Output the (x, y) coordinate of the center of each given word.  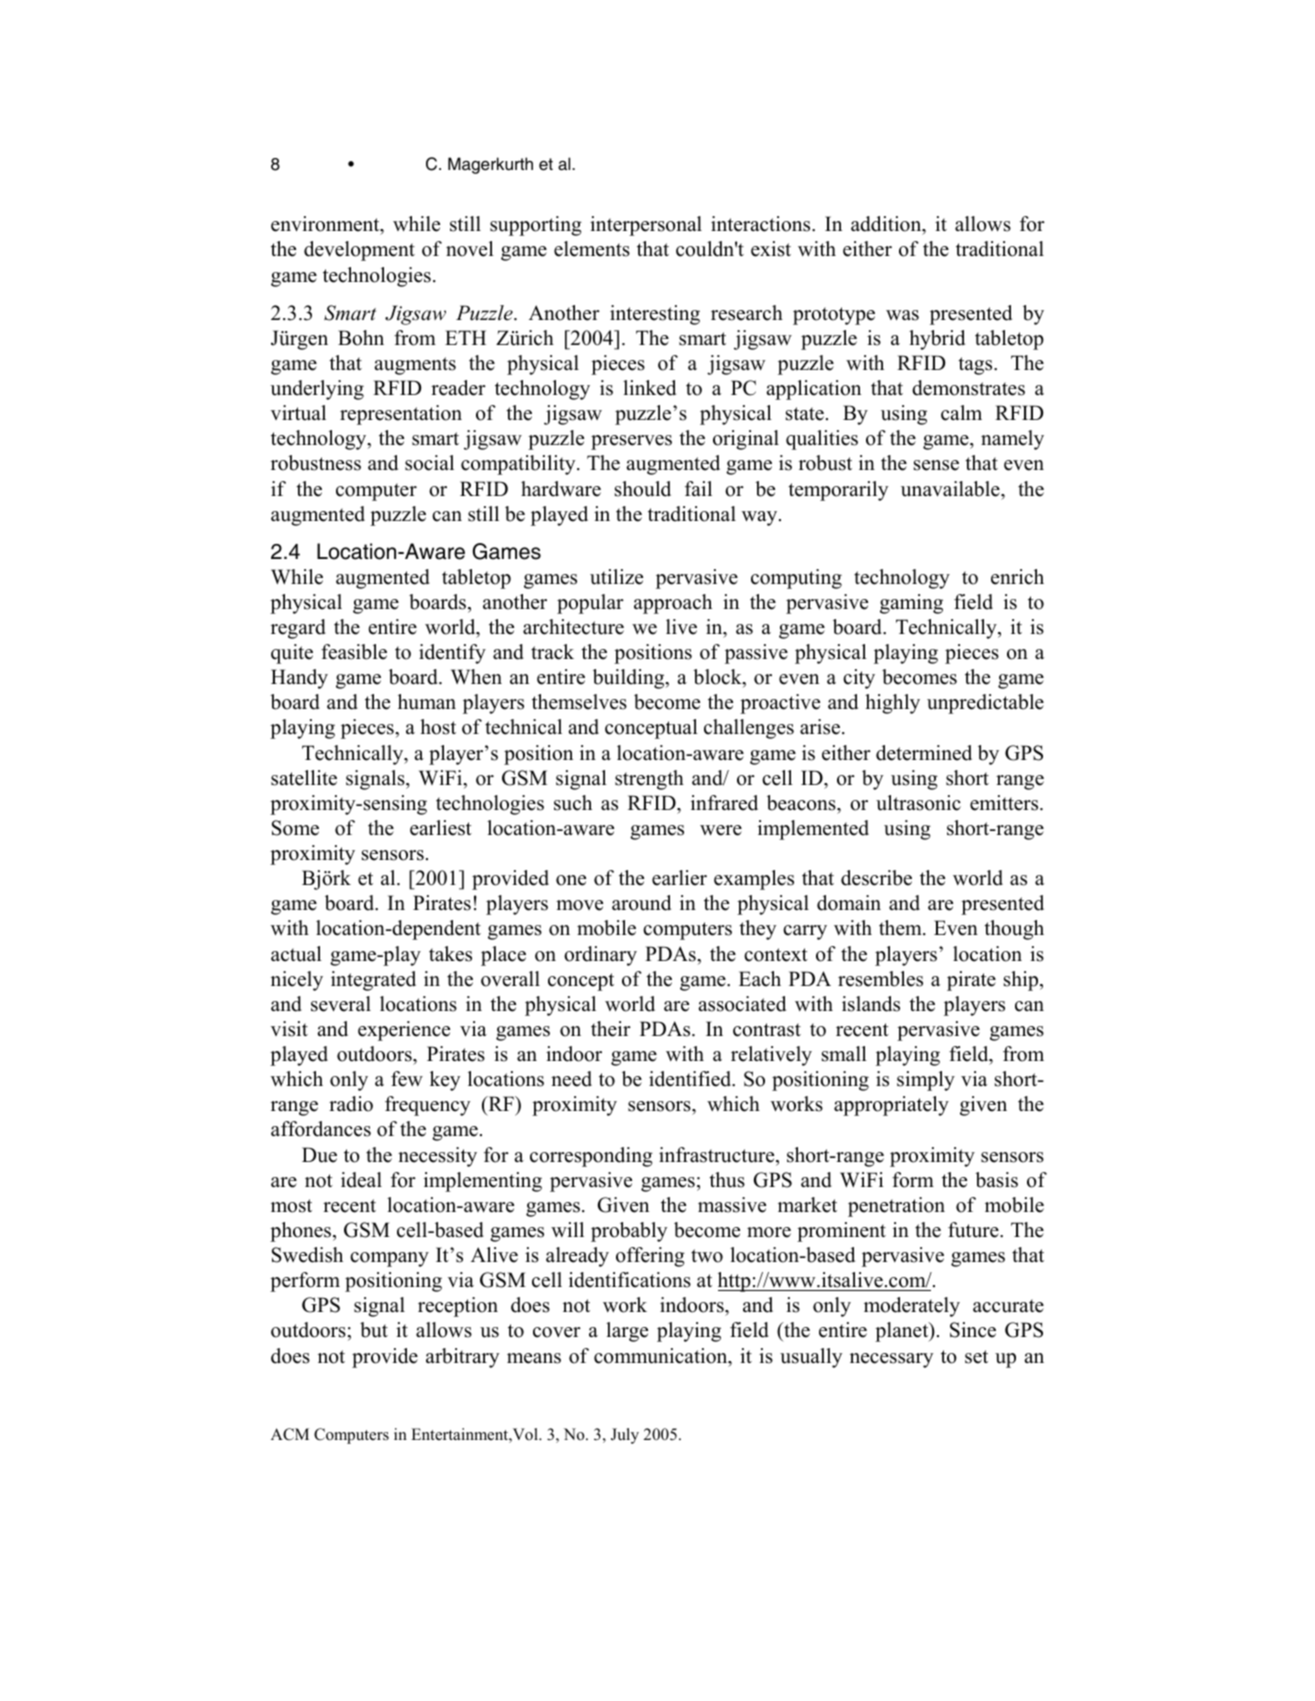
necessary (891, 1360)
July (625, 1436)
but (374, 1330)
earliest (441, 828)
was (902, 315)
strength (649, 780)
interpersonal (646, 226)
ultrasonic (918, 803)
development (359, 251)
